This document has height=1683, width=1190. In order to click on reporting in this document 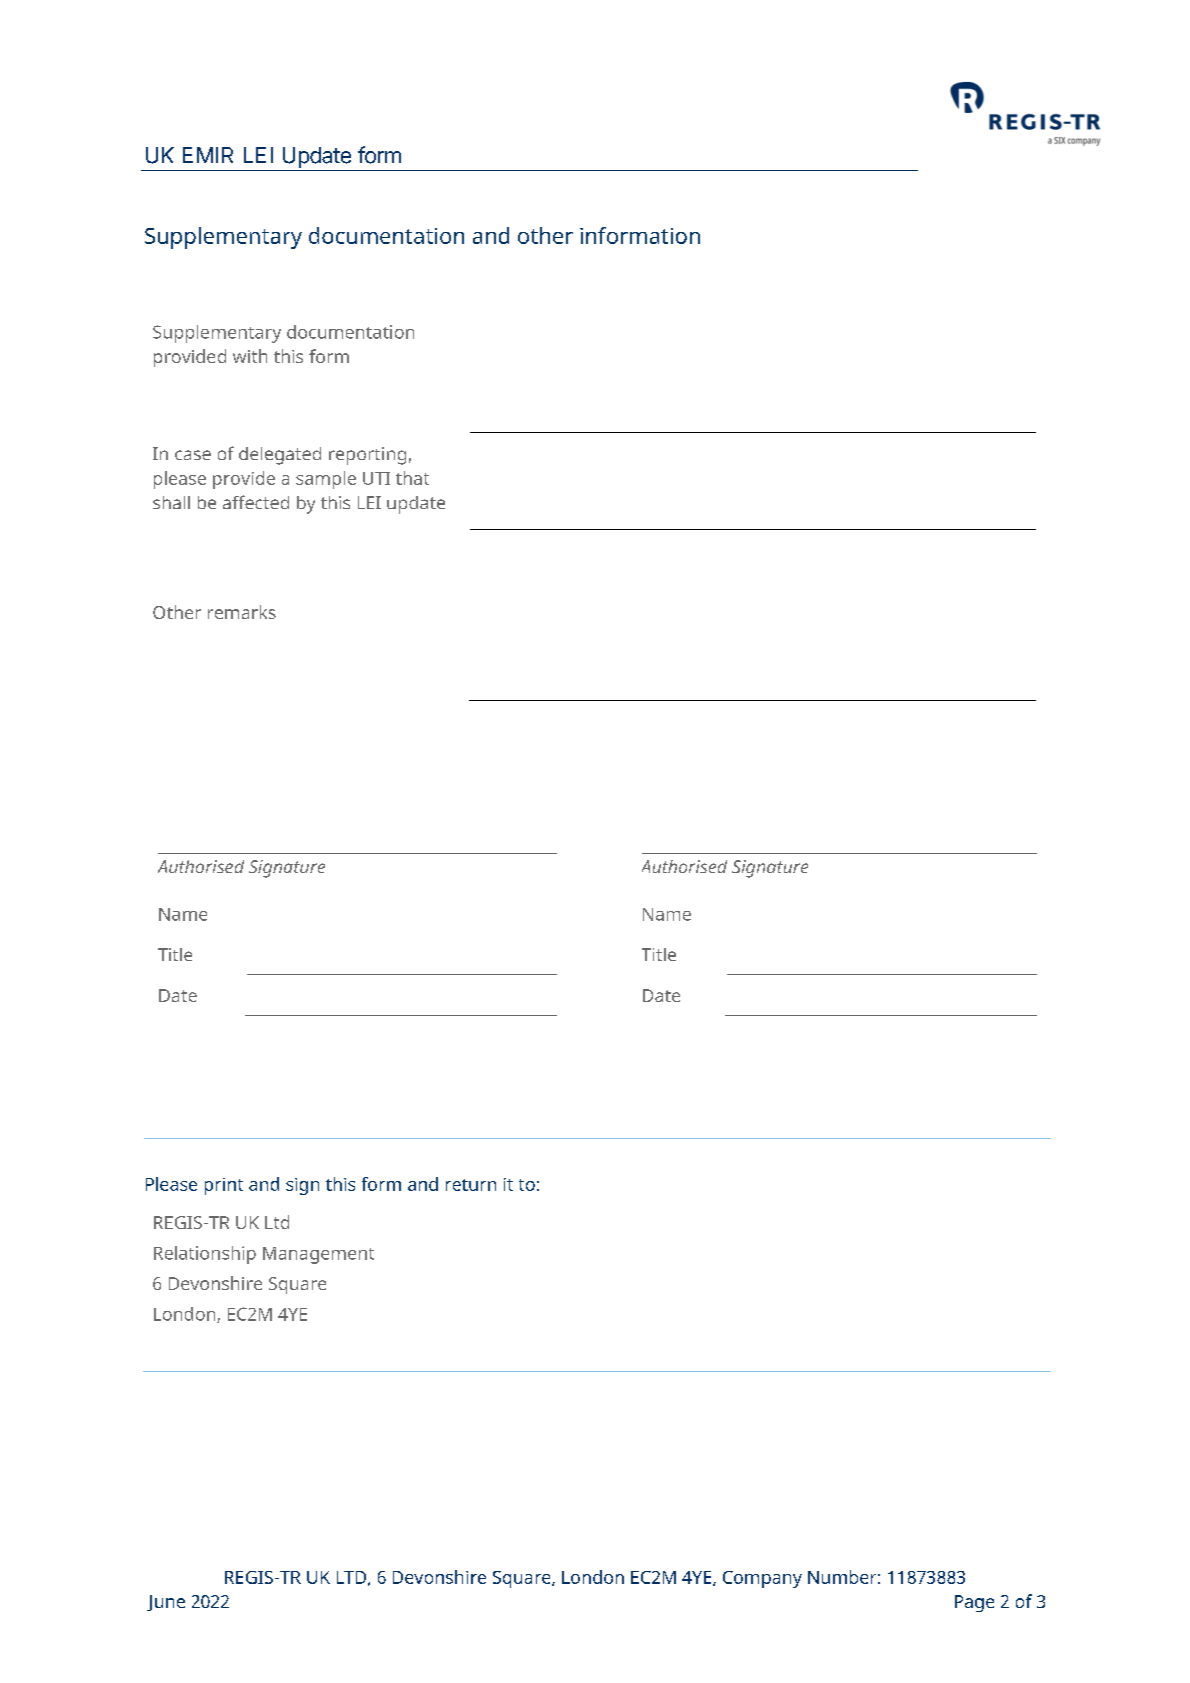, I will do `click(367, 456)`.
